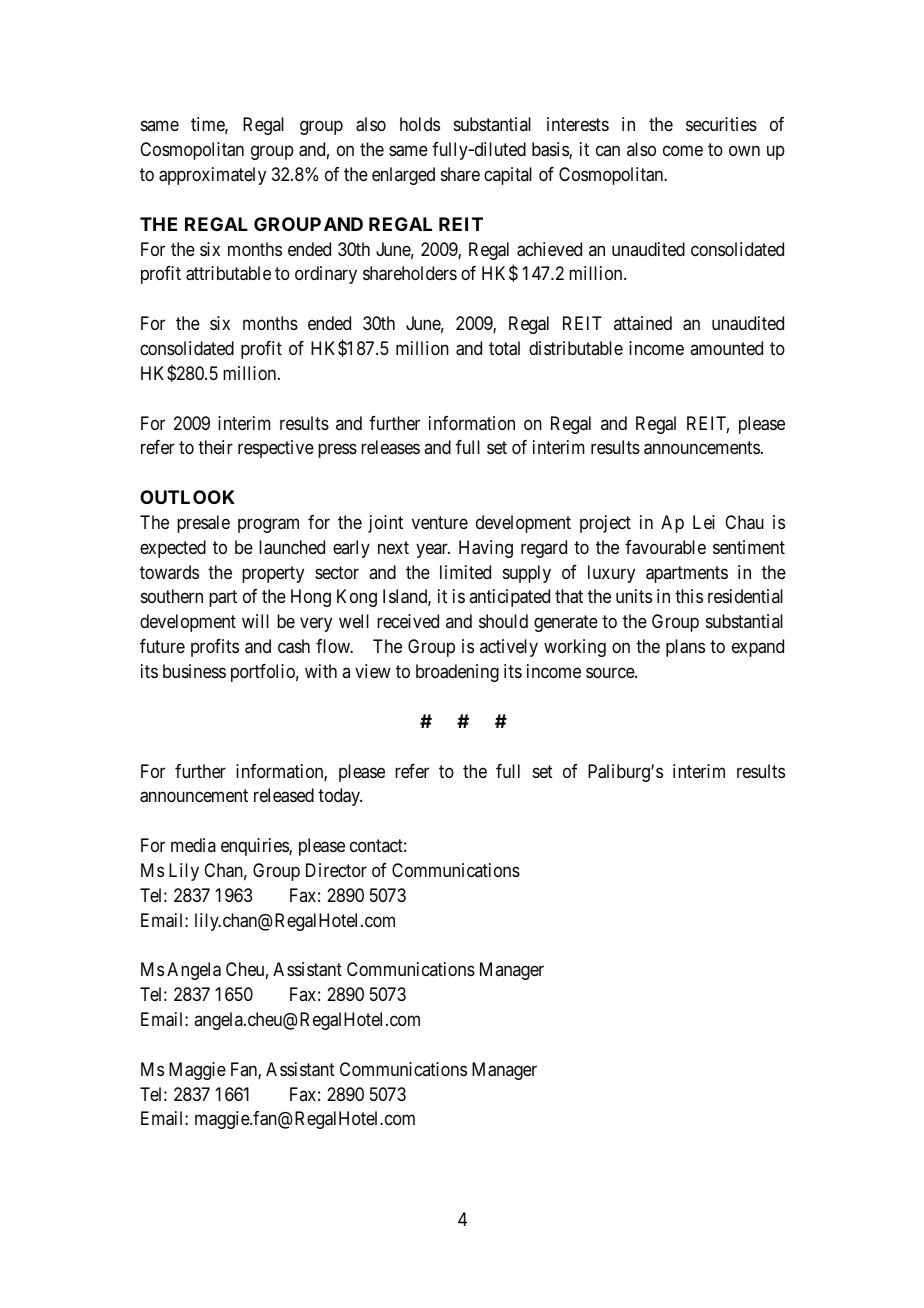 This page has height=1308, width=924. What do you see at coordinates (390, 447) in the page?
I see `releases` at bounding box center [390, 447].
